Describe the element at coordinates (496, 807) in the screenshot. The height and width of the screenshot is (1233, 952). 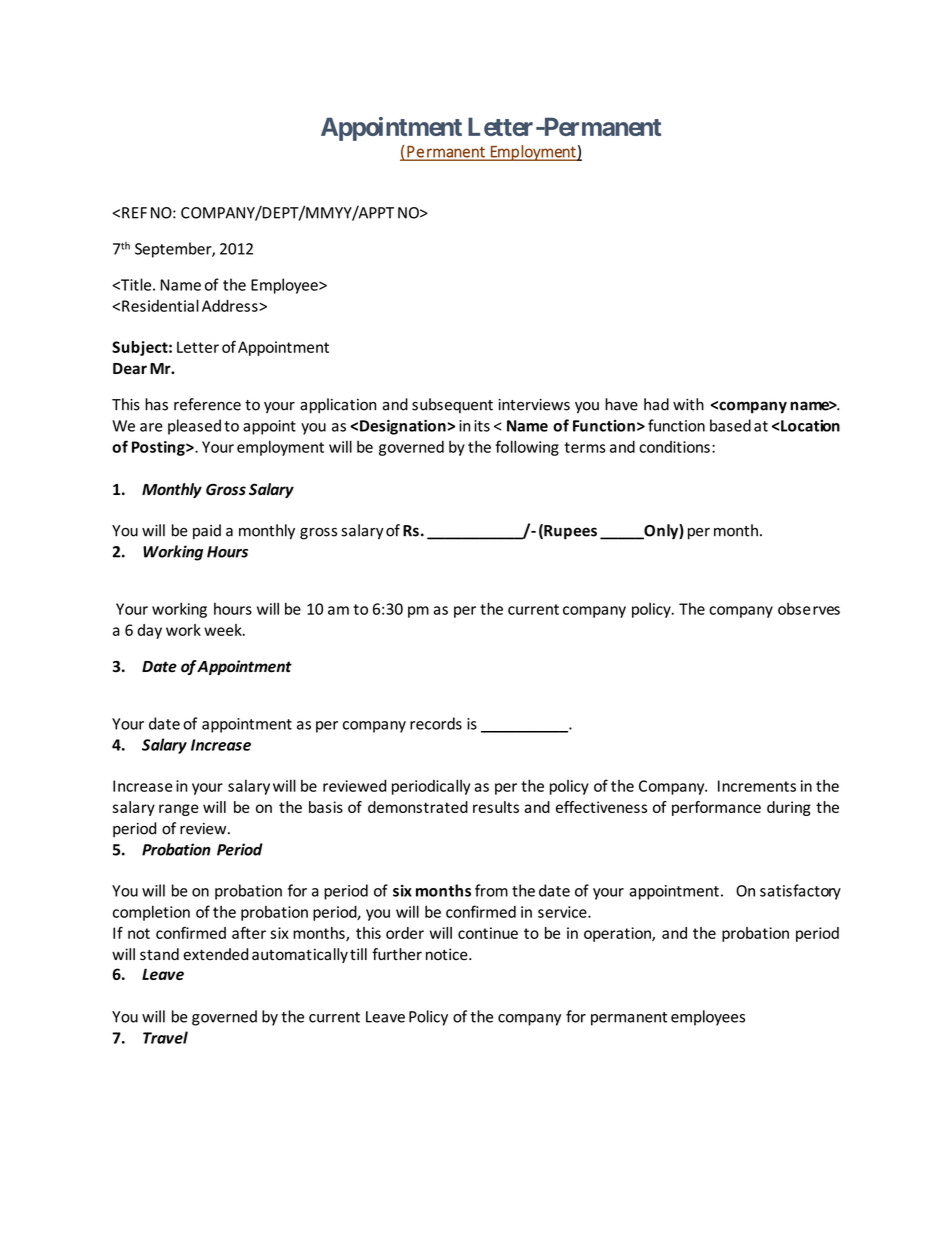
I see `results` at that location.
